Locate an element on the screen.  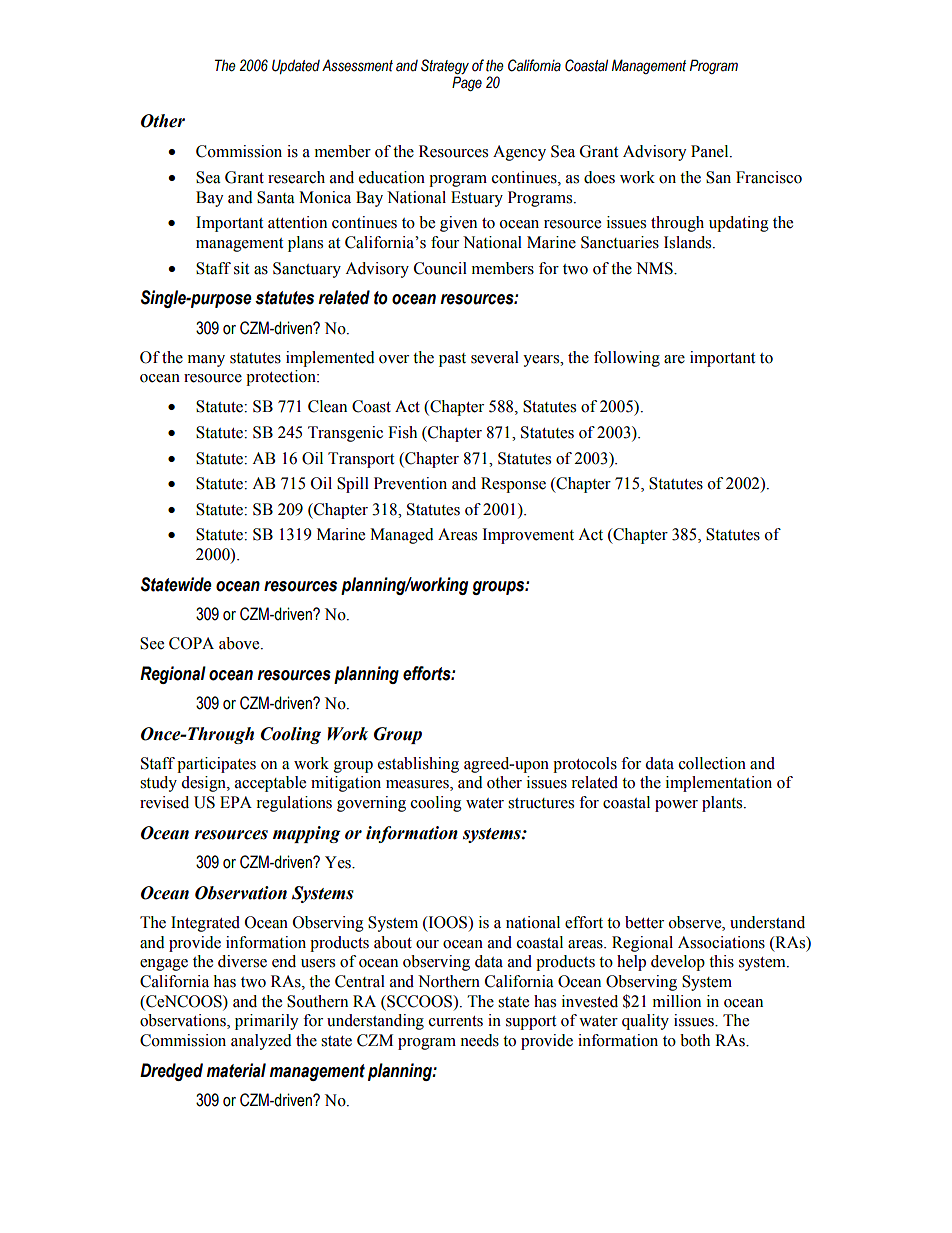
Page is located at coordinates (467, 83).
